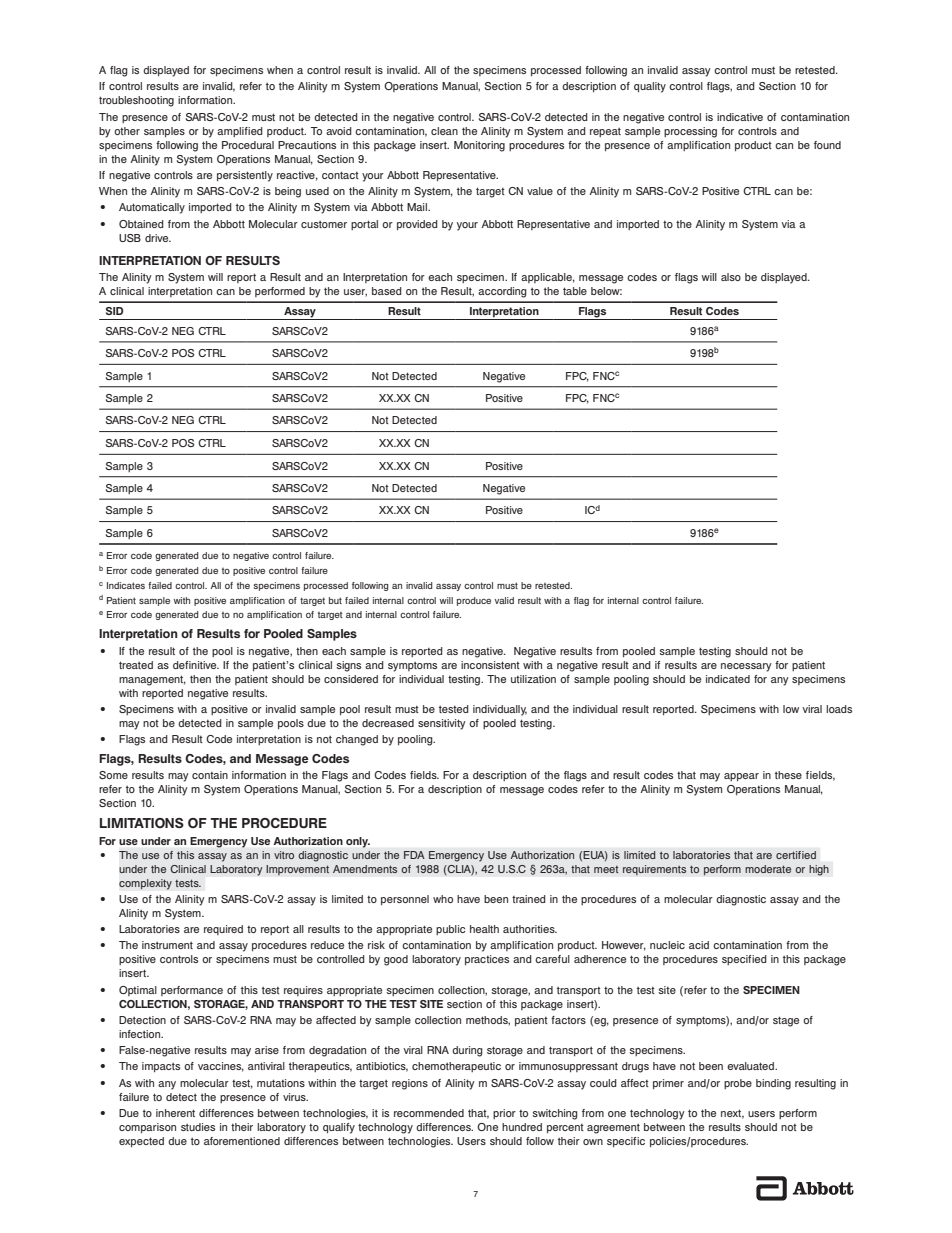 This screenshot has height=1233, width=952. I want to click on prior, so click(504, 1114).
